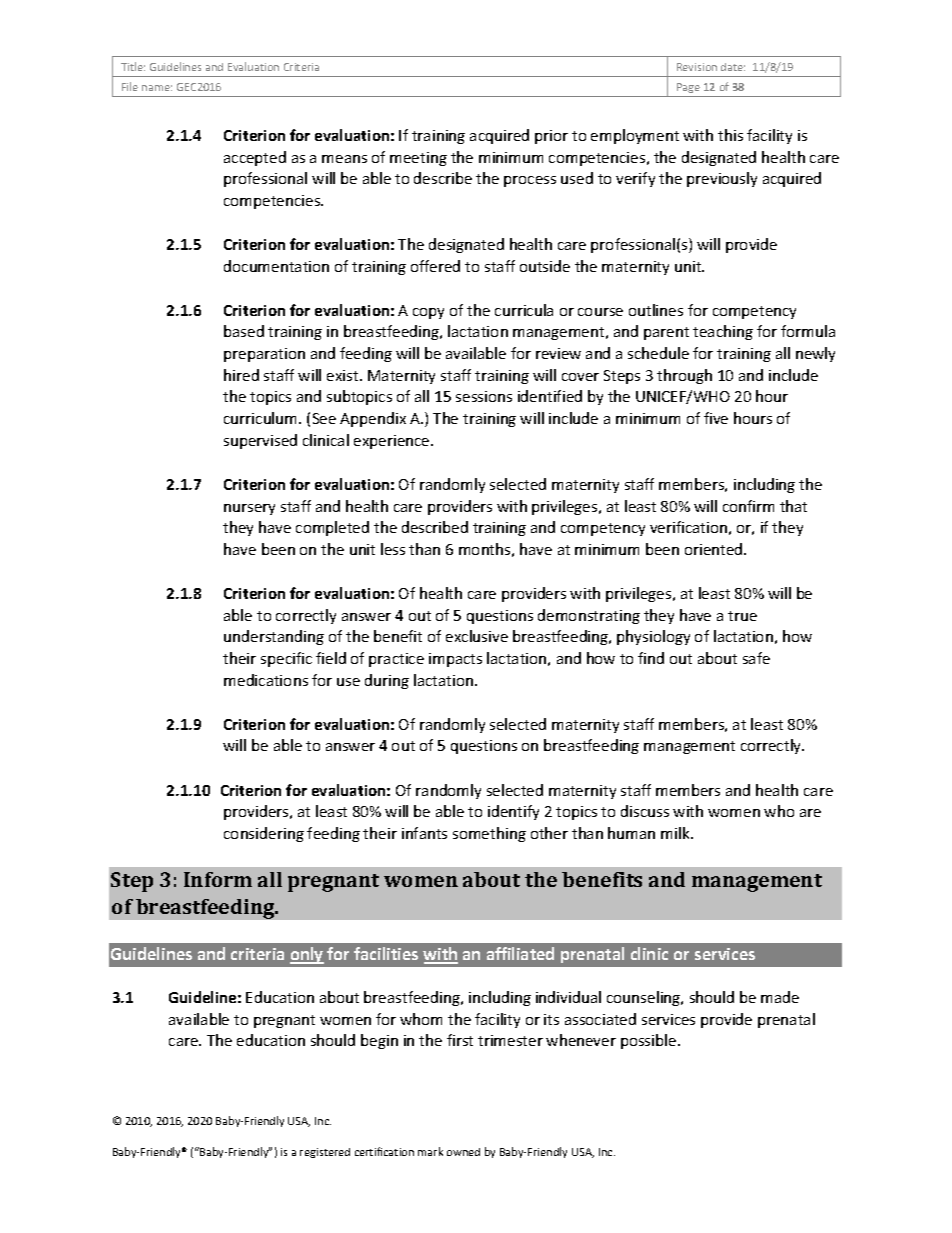  Describe the element at coordinates (551, 137) in the screenshot. I see `prior` at that location.
